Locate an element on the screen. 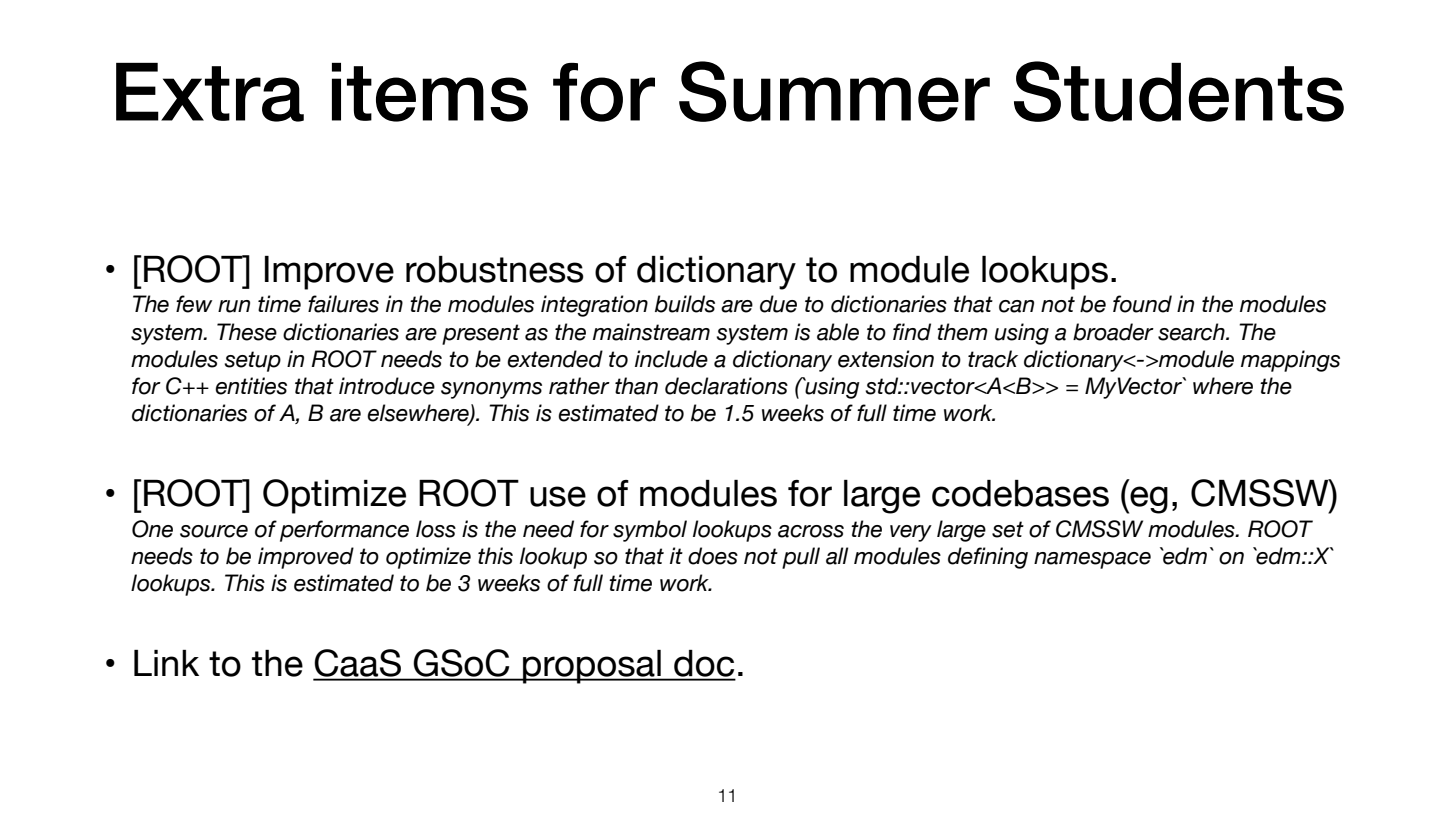  robustness is located at coordinates (495, 269).
